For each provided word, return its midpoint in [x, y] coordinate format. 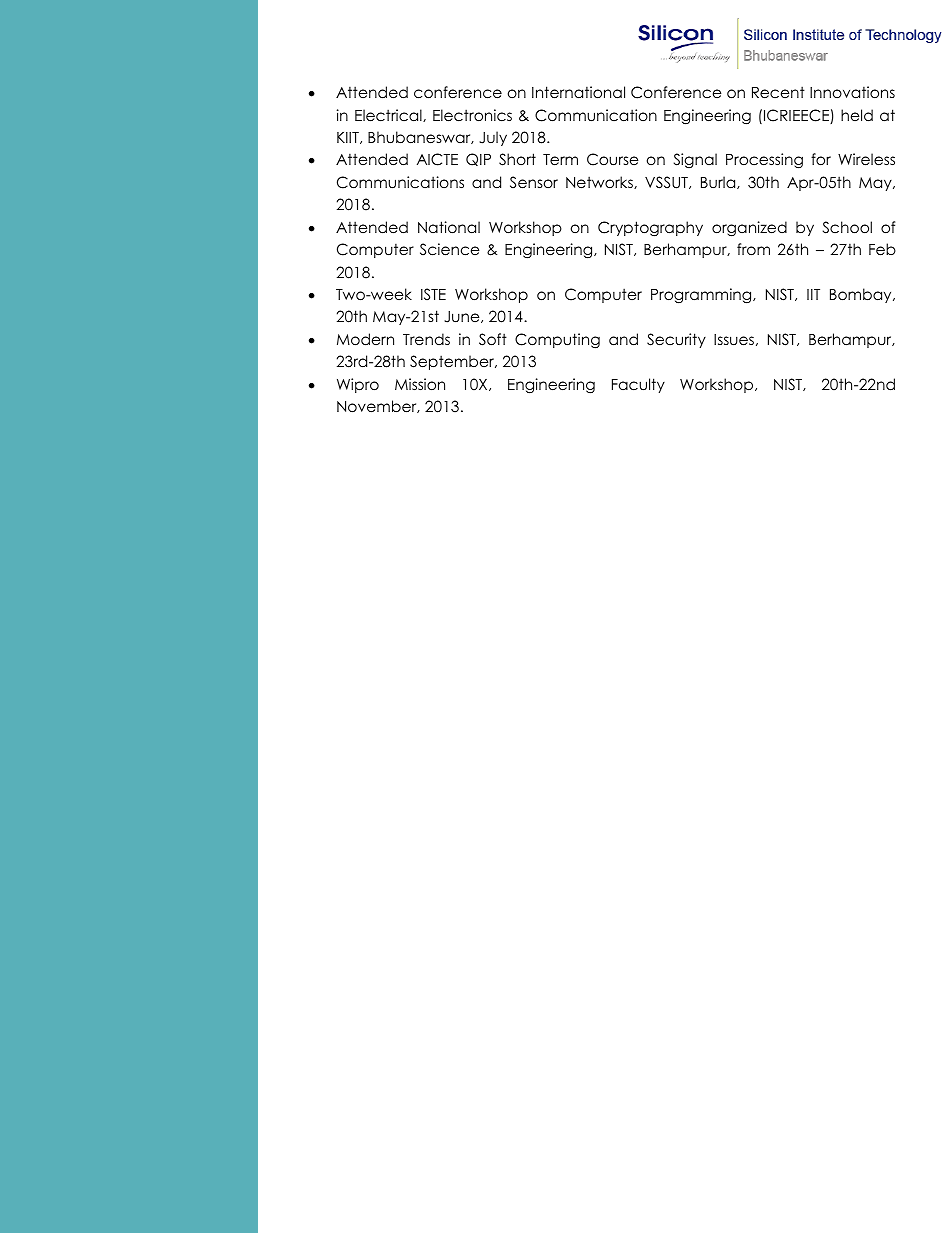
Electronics [472, 115]
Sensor [534, 182]
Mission [420, 384]
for [821, 159]
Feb [882, 249]
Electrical [389, 115]
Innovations [852, 92]
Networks [600, 182]
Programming [702, 296]
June [463, 317]
